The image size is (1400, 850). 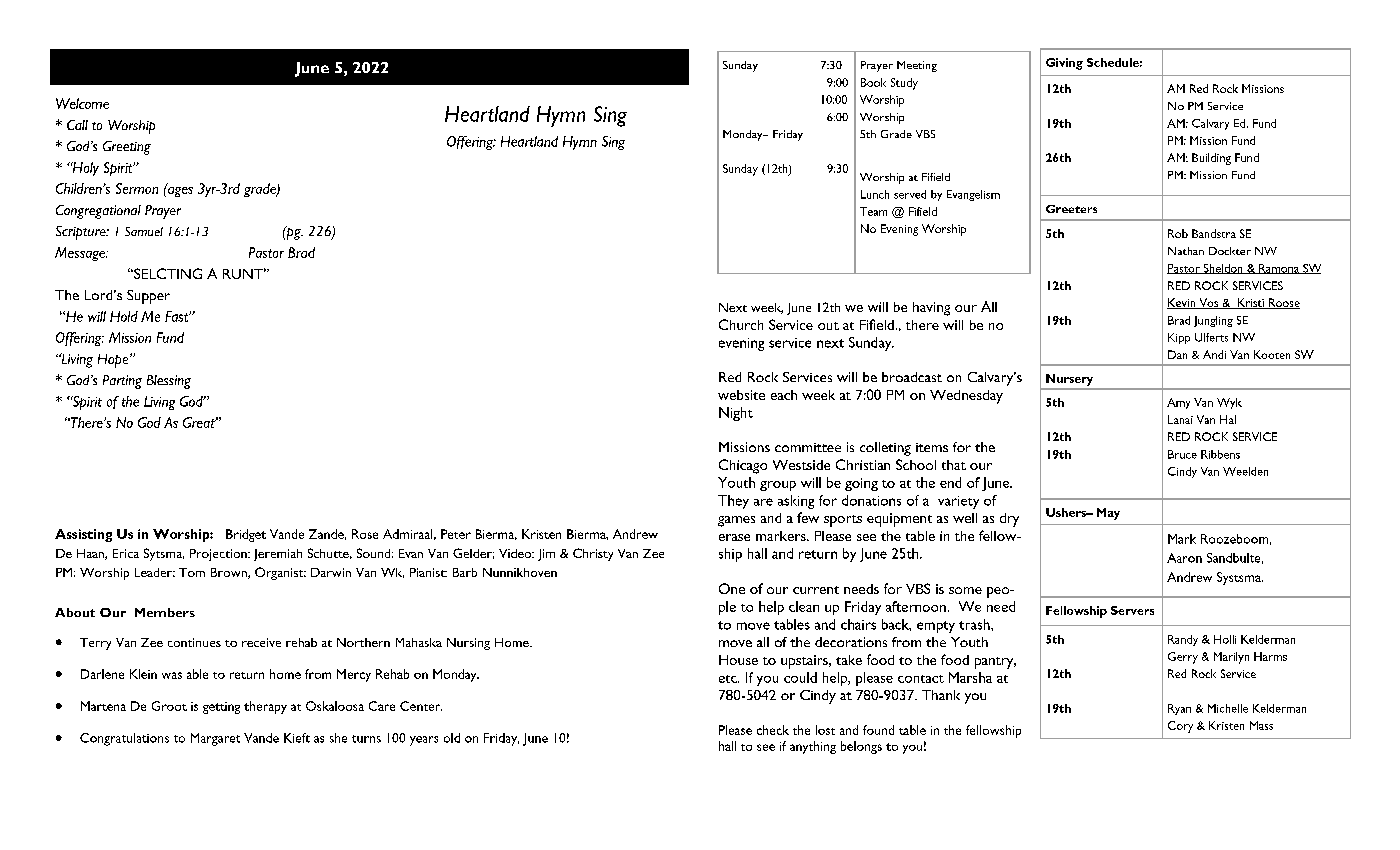 I want to click on check, so click(x=773, y=730).
